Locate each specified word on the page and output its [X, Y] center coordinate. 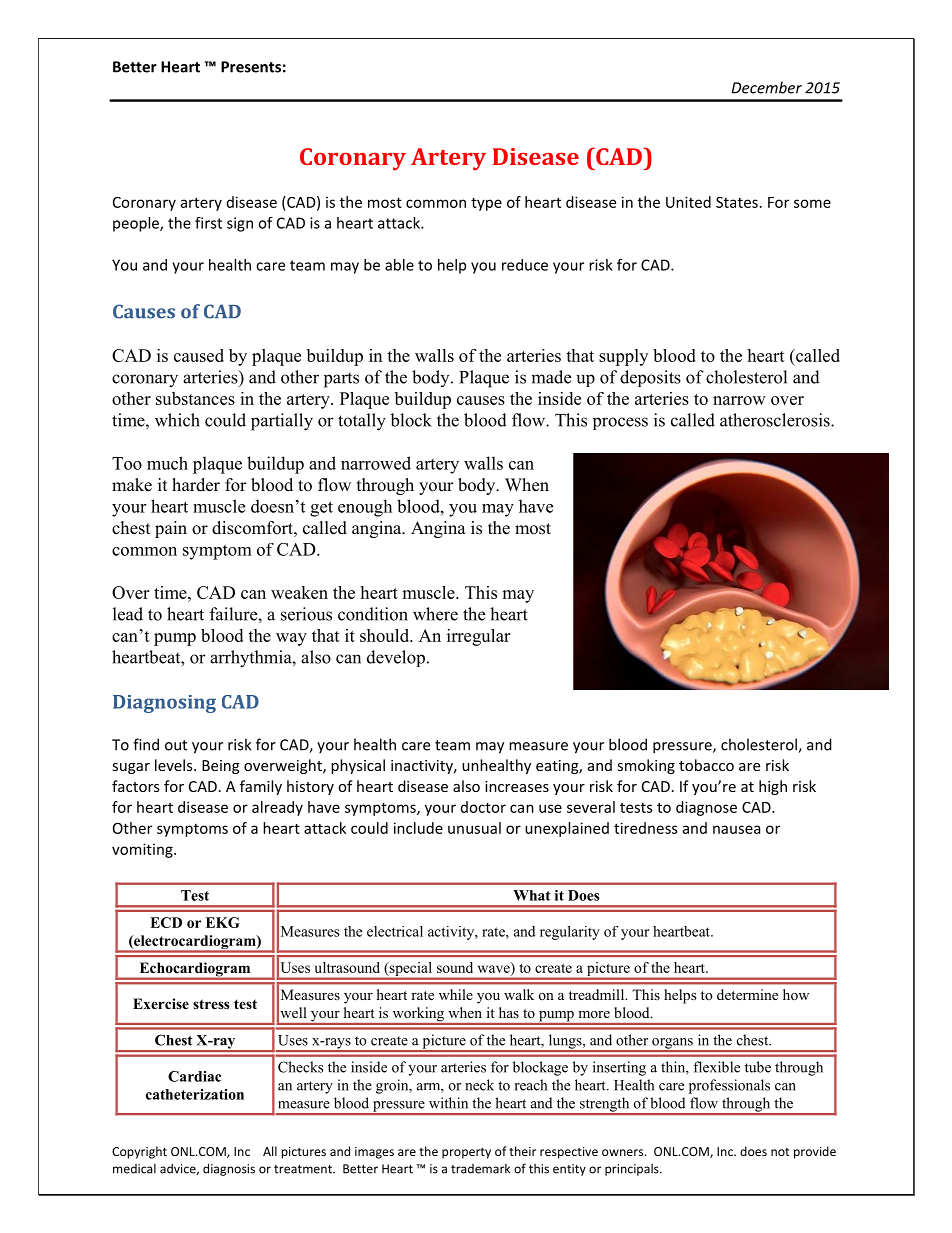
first [208, 223]
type [486, 204]
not [780, 1152]
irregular [478, 637]
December [767, 87]
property [466, 1153]
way [291, 639]
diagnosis [229, 1169]
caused [199, 355]
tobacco [706, 765]
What [531, 895]
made [551, 377]
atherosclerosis [776, 420]
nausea [736, 829]
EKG [223, 922]
